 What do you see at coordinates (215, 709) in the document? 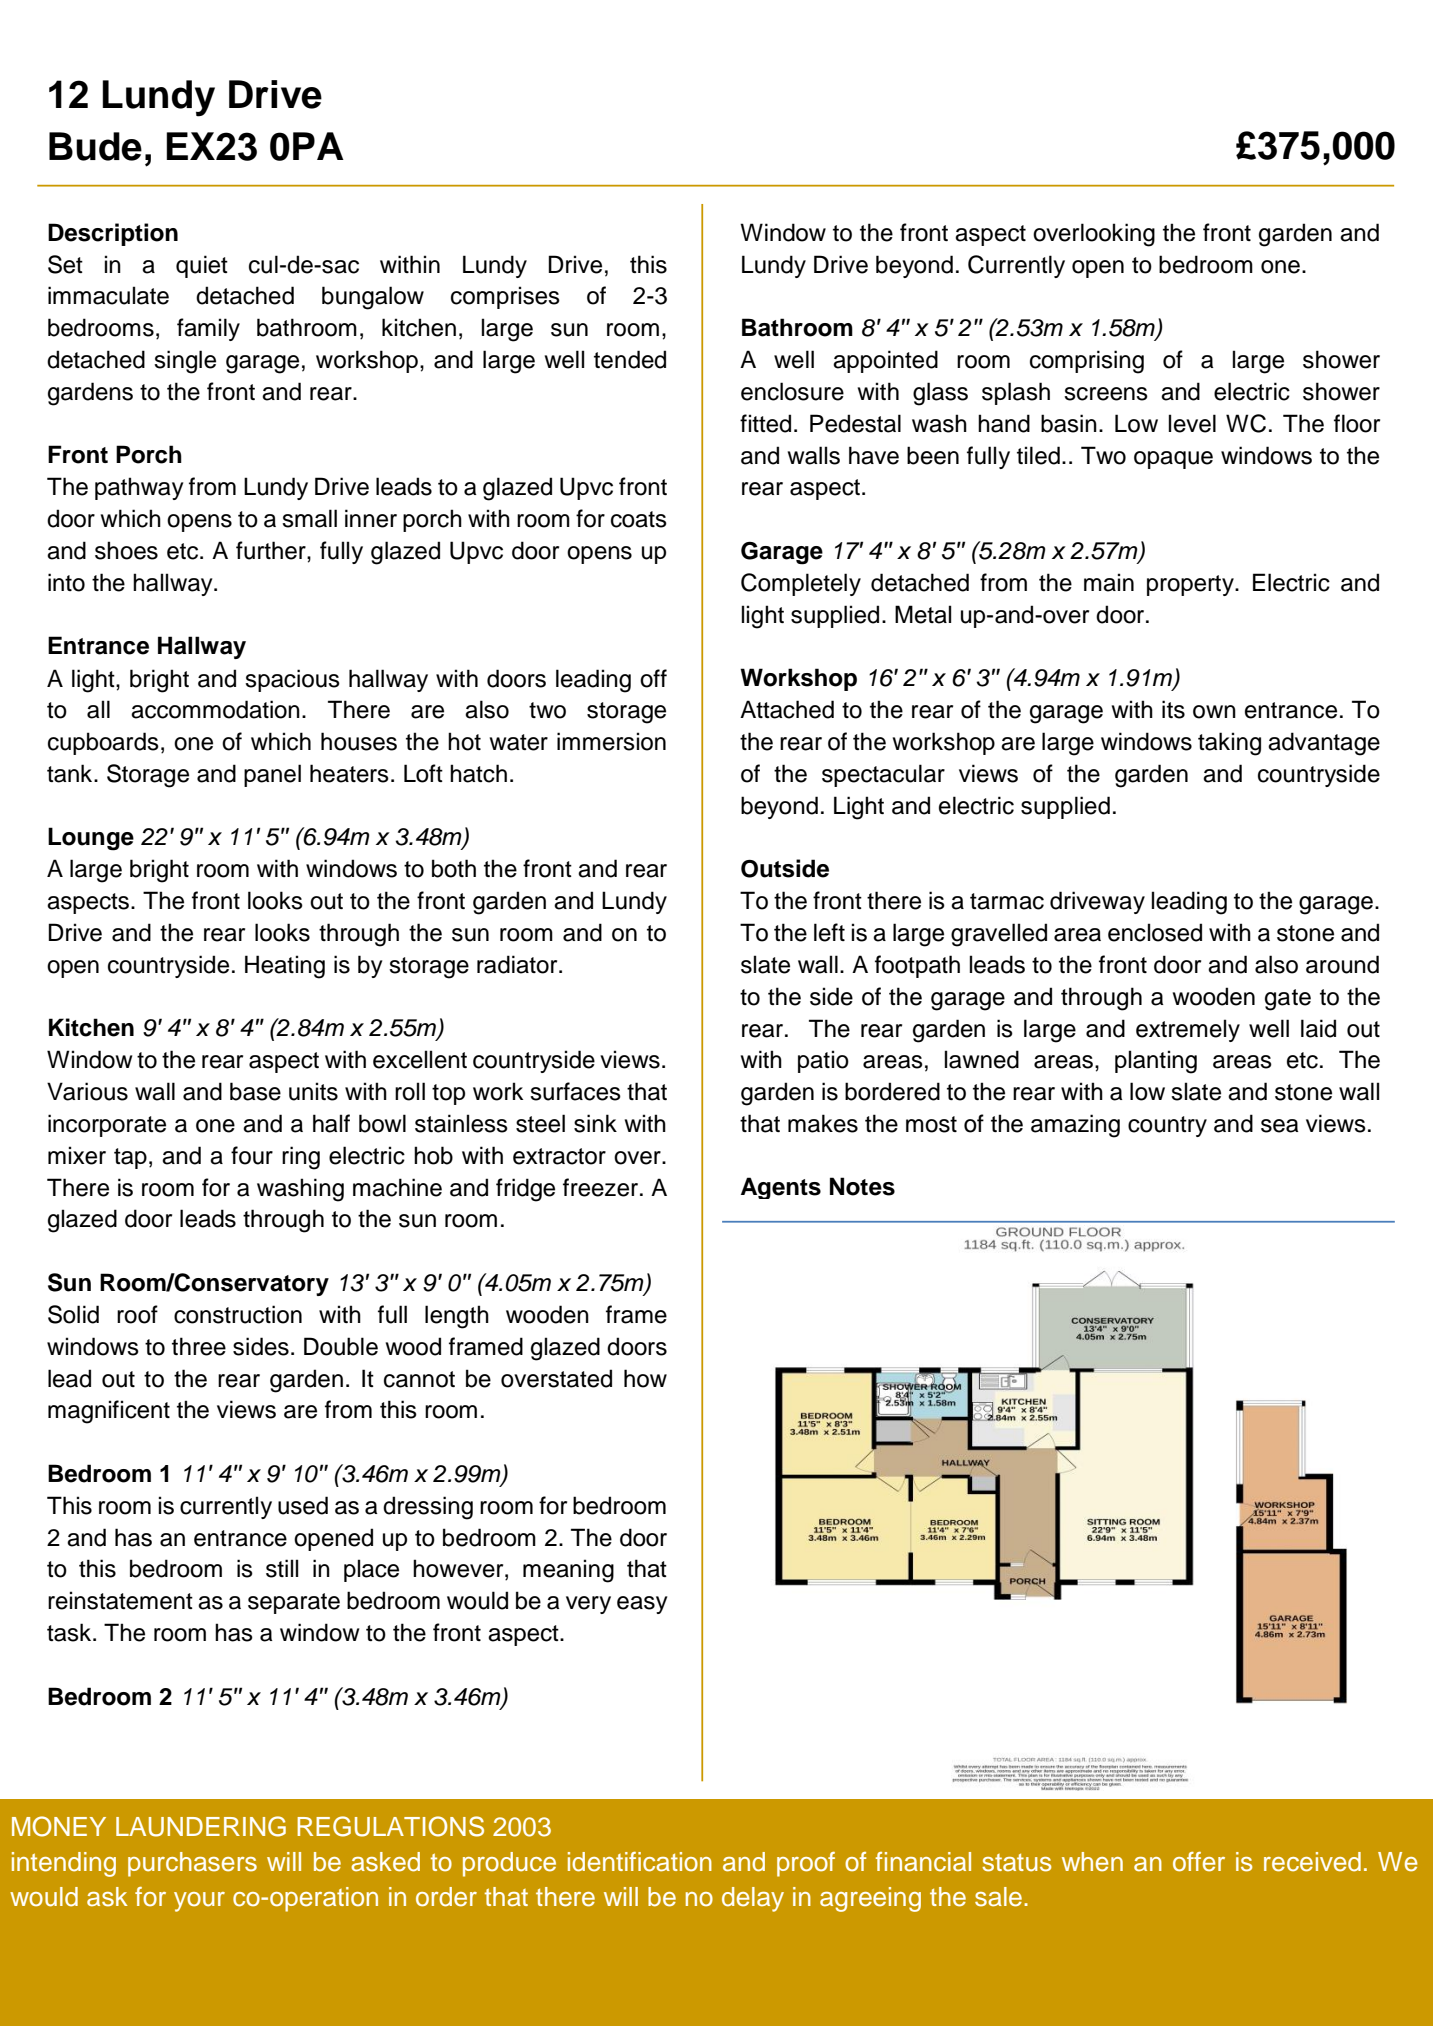
I see `accommodation` at bounding box center [215, 709].
